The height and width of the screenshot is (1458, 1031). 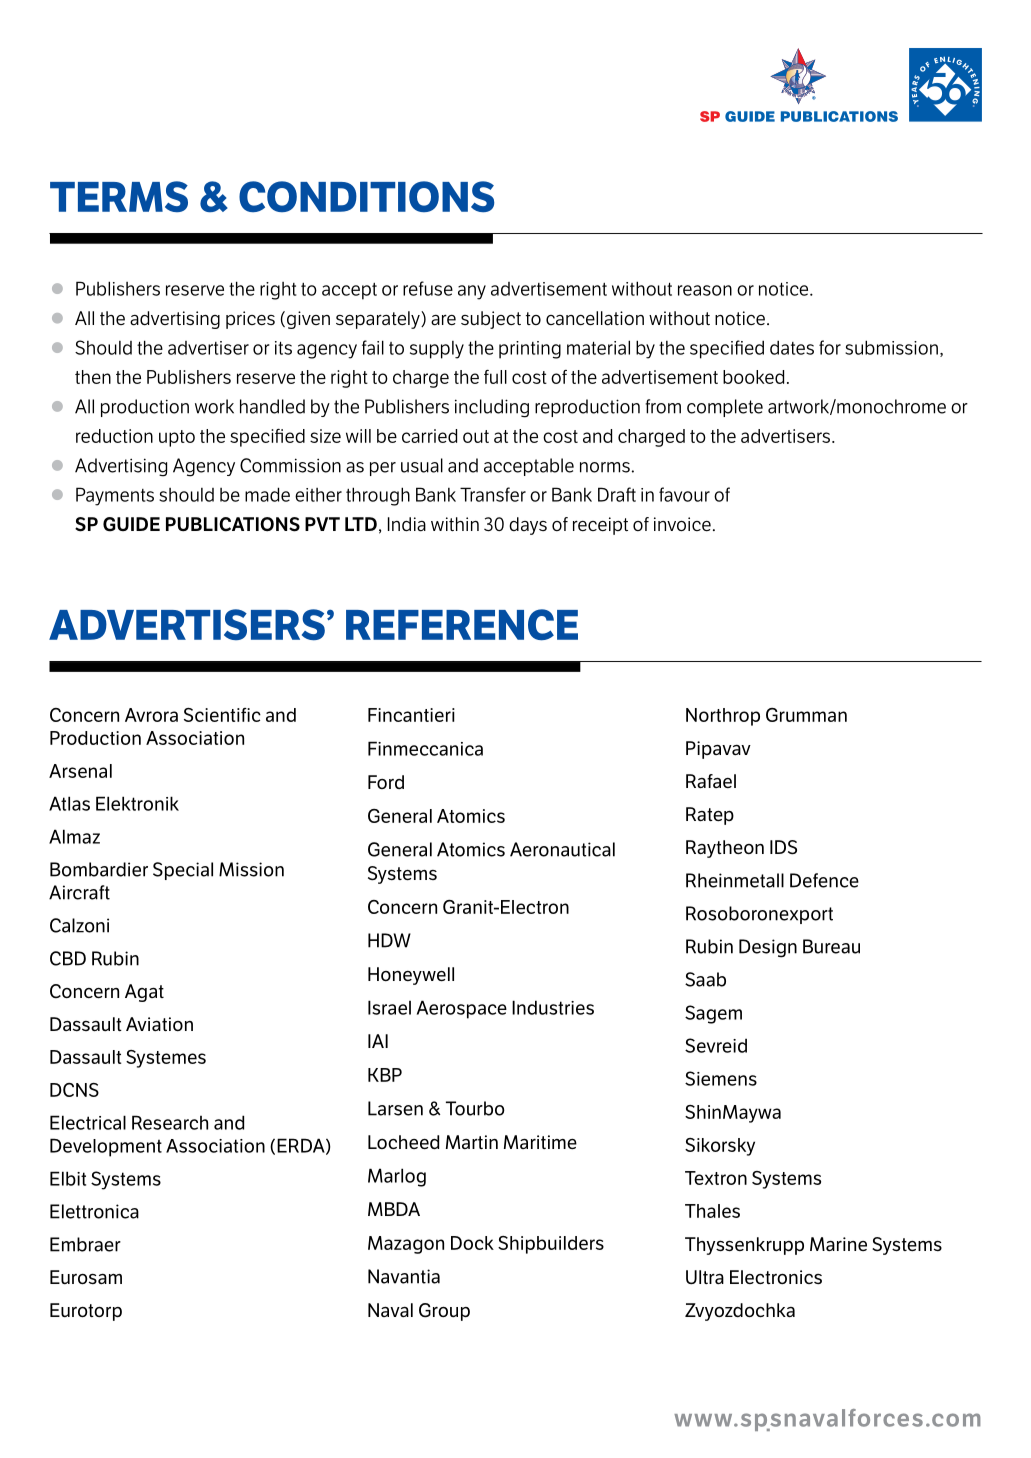 I want to click on Development, so click(x=106, y=1147).
